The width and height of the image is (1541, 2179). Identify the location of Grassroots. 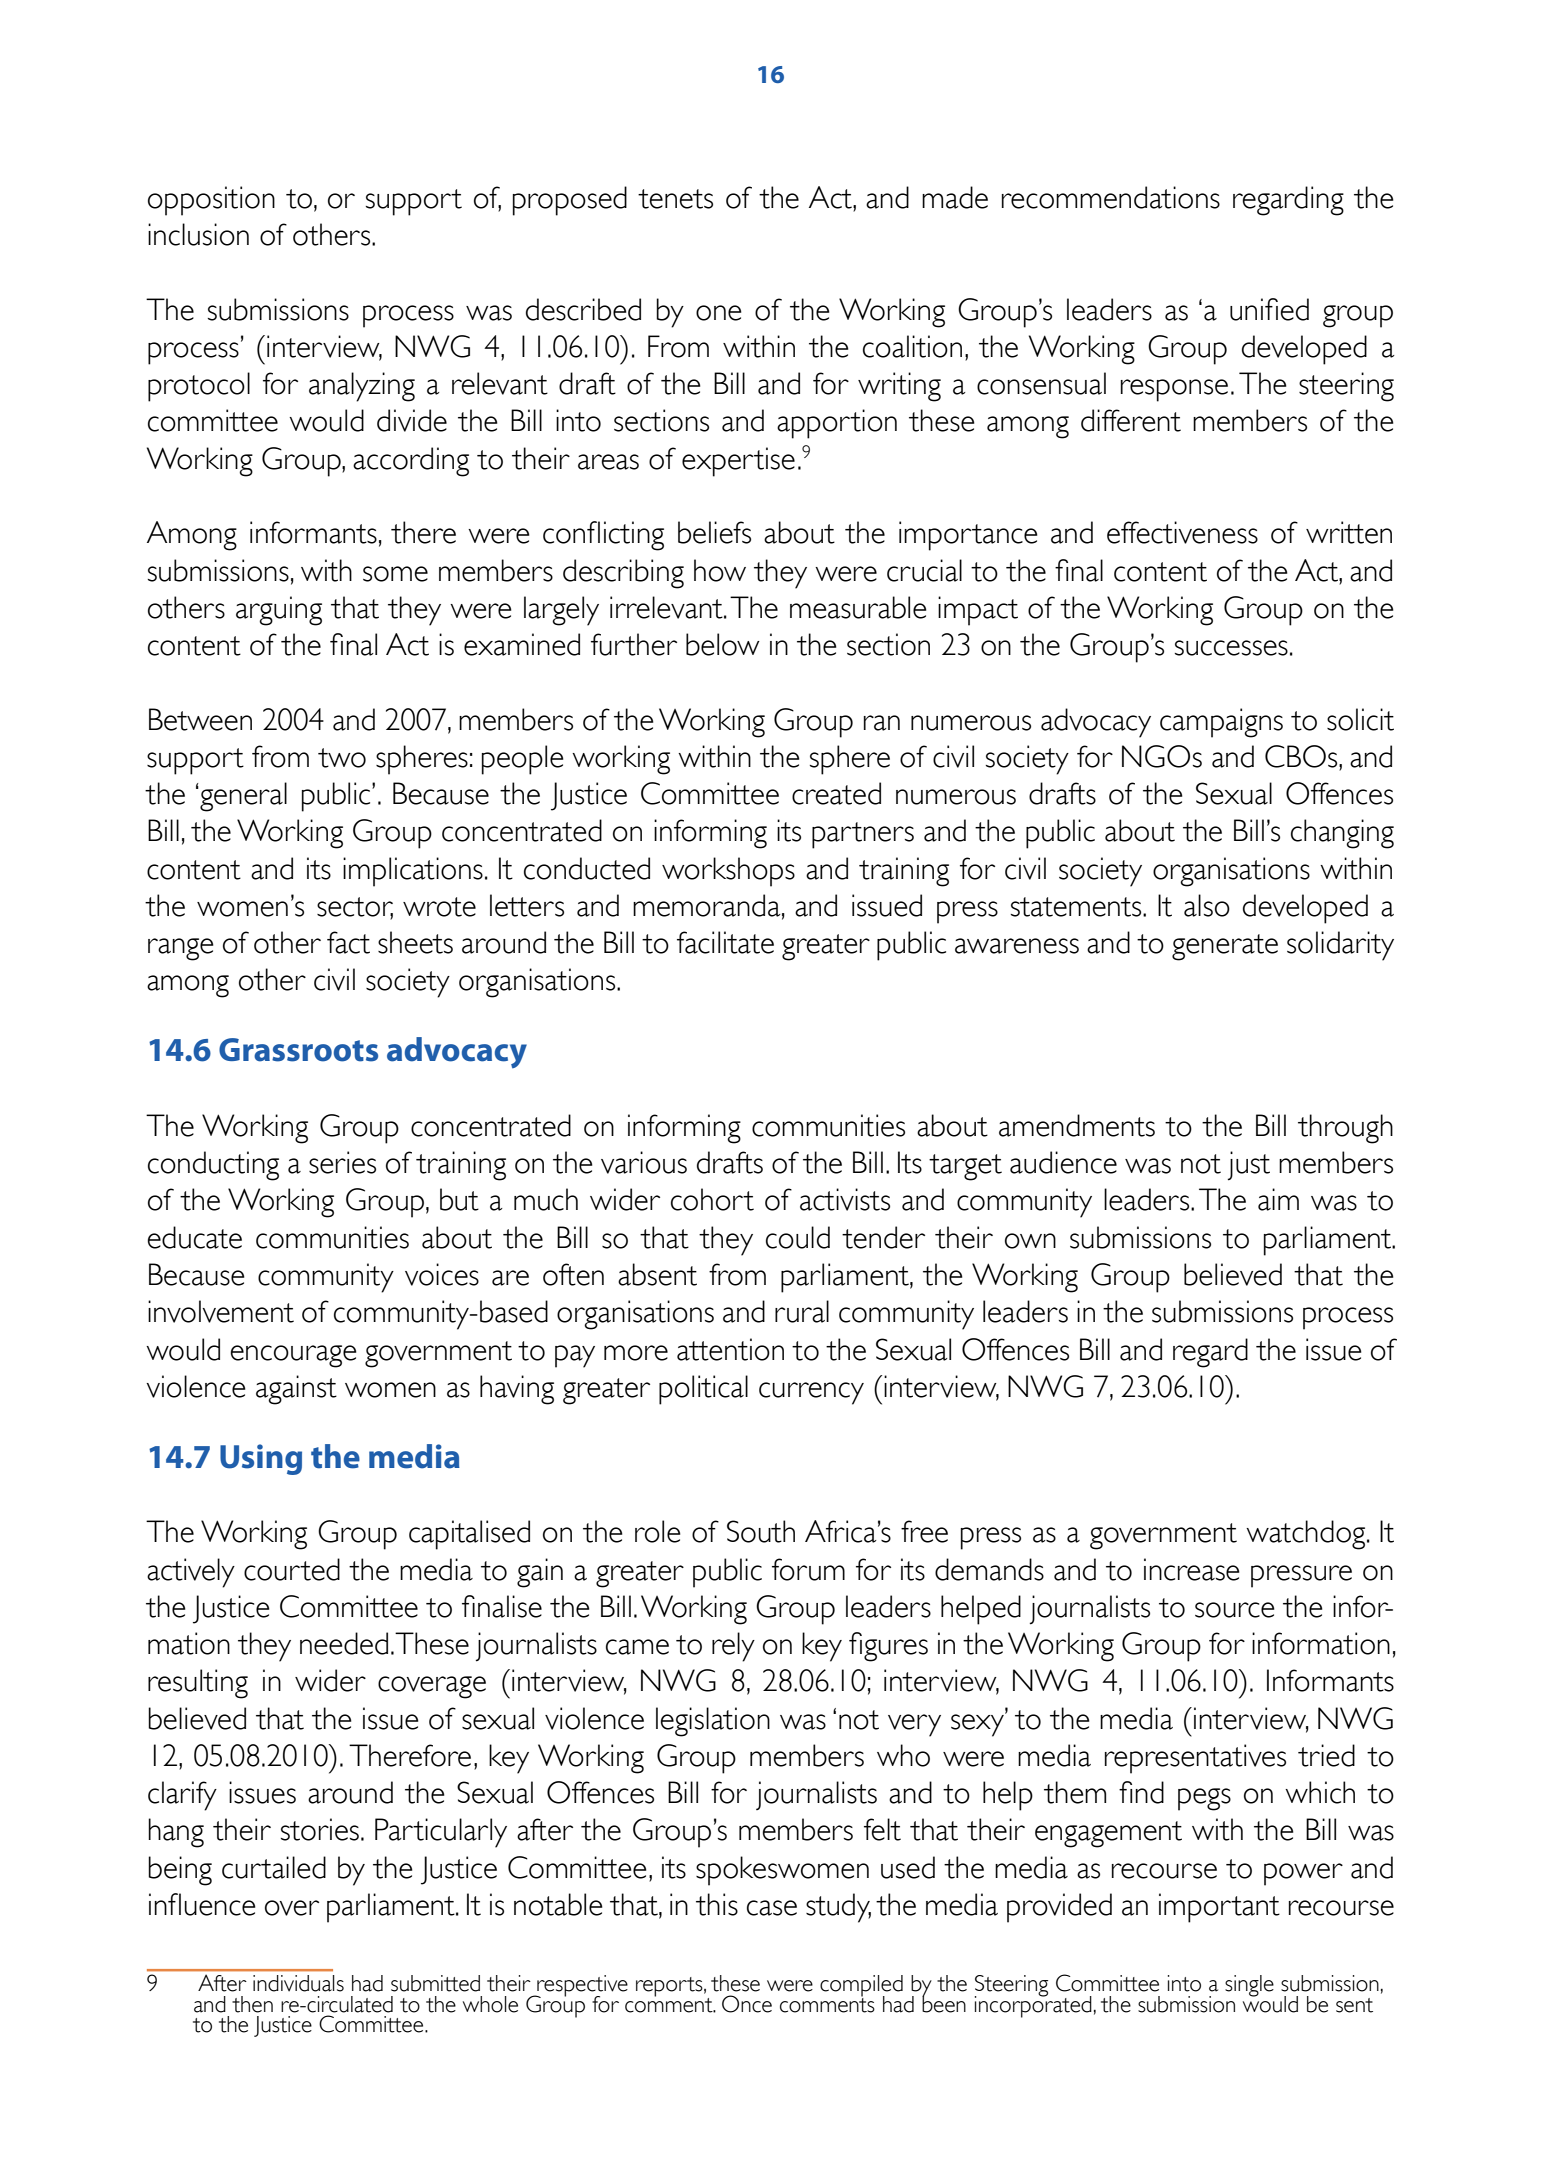
(298, 1050).
